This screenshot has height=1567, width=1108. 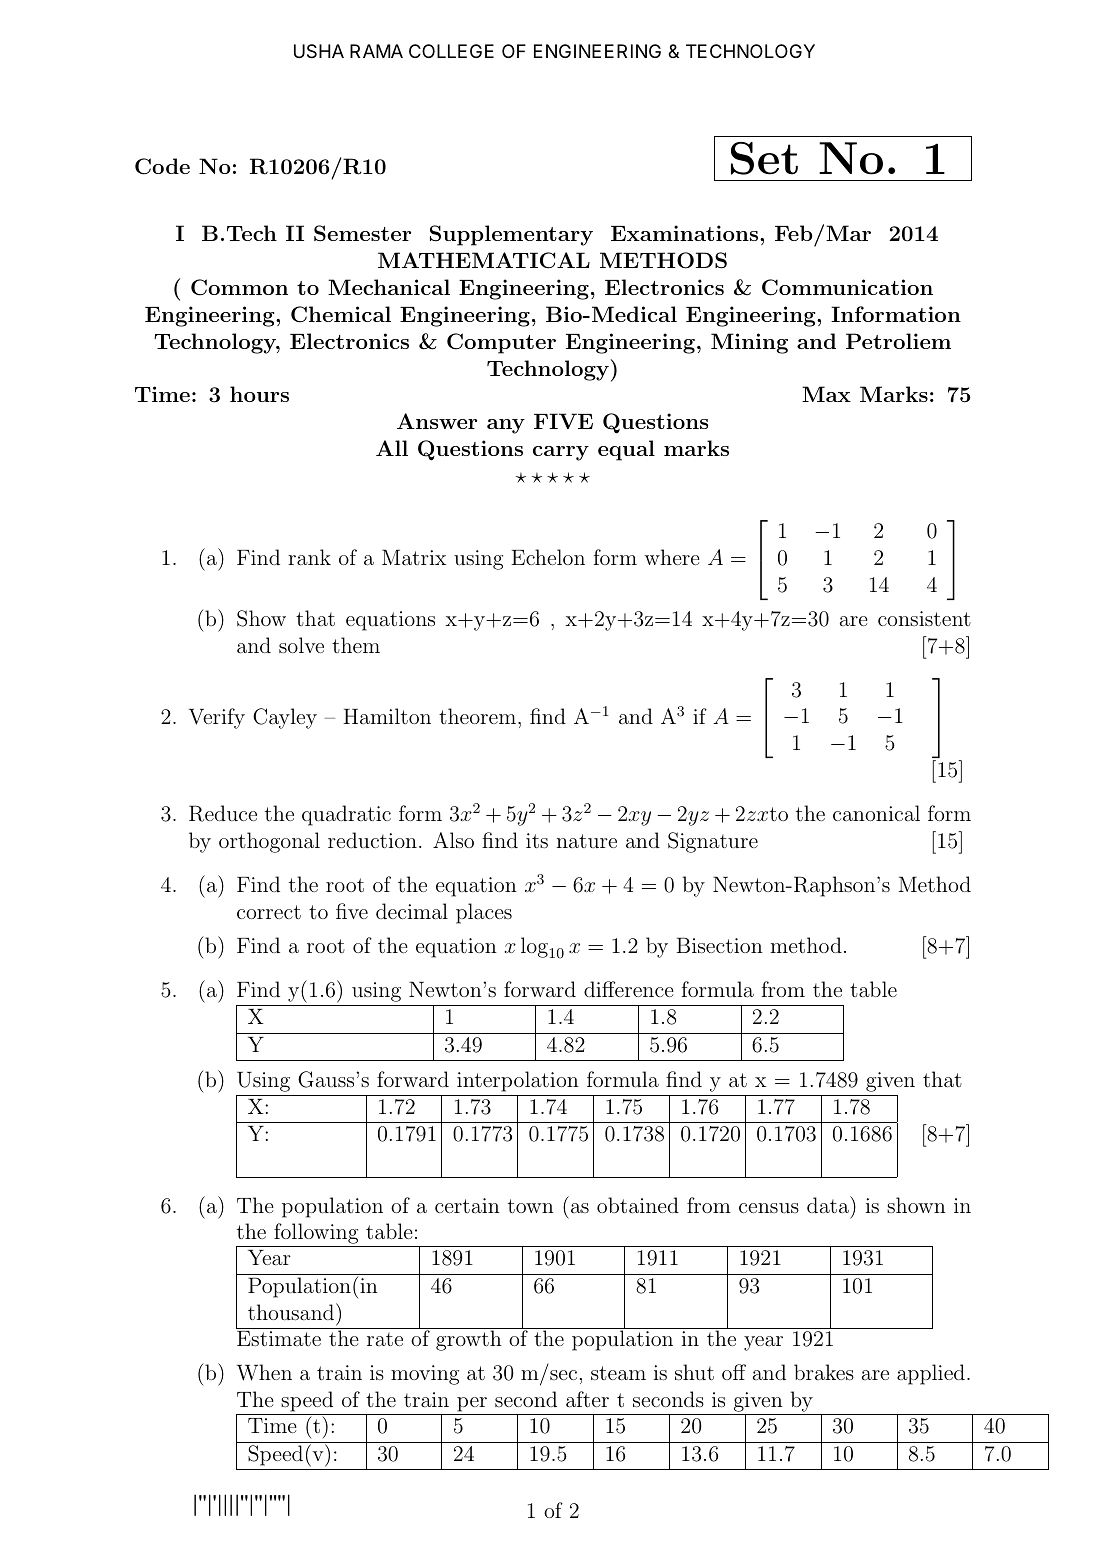 What do you see at coordinates (319, 51) in the screenshot?
I see `USHA` at bounding box center [319, 51].
